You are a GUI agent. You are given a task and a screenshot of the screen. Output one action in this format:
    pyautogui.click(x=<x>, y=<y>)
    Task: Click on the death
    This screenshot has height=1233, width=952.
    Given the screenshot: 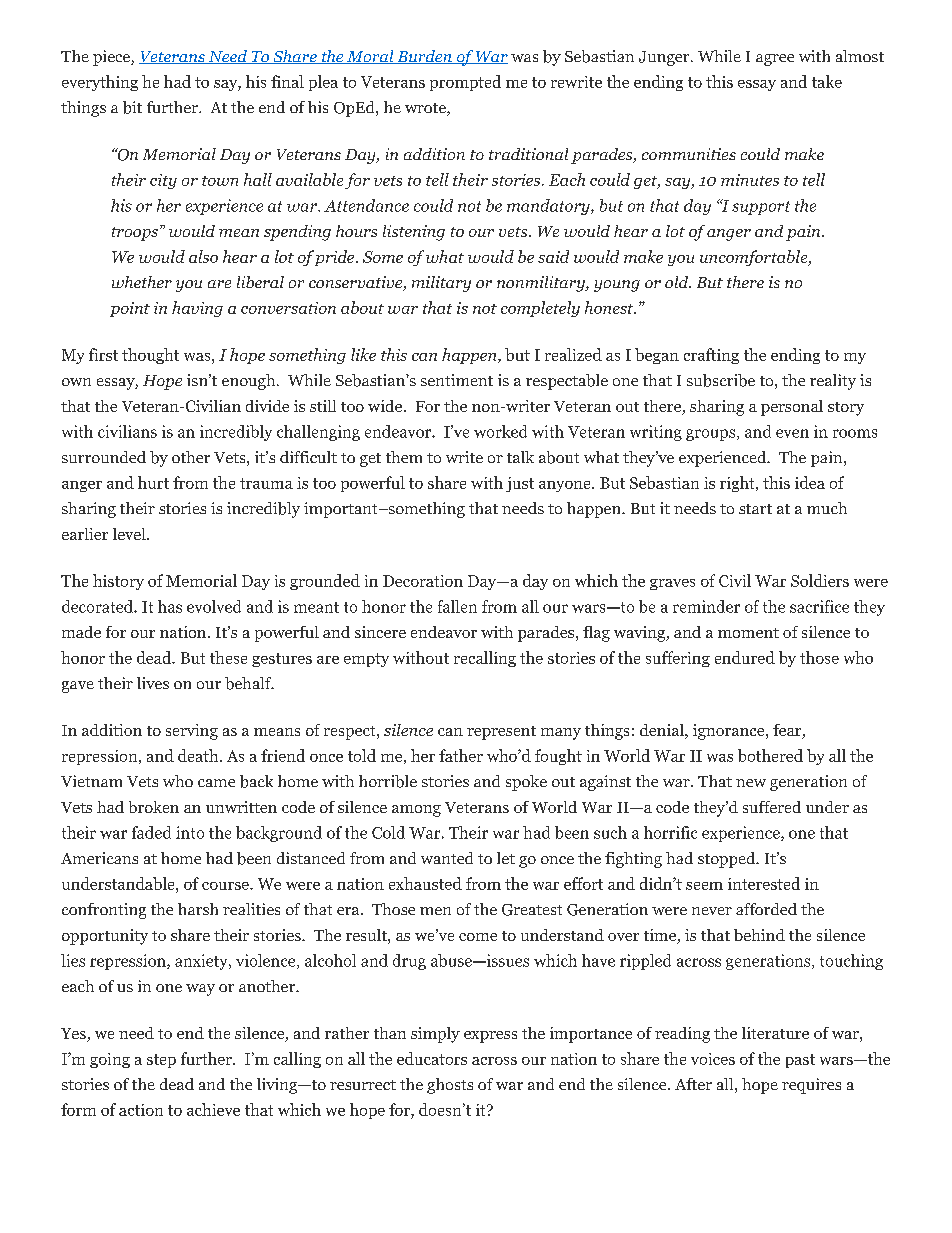 What is the action you would take?
    pyautogui.click(x=199, y=755)
